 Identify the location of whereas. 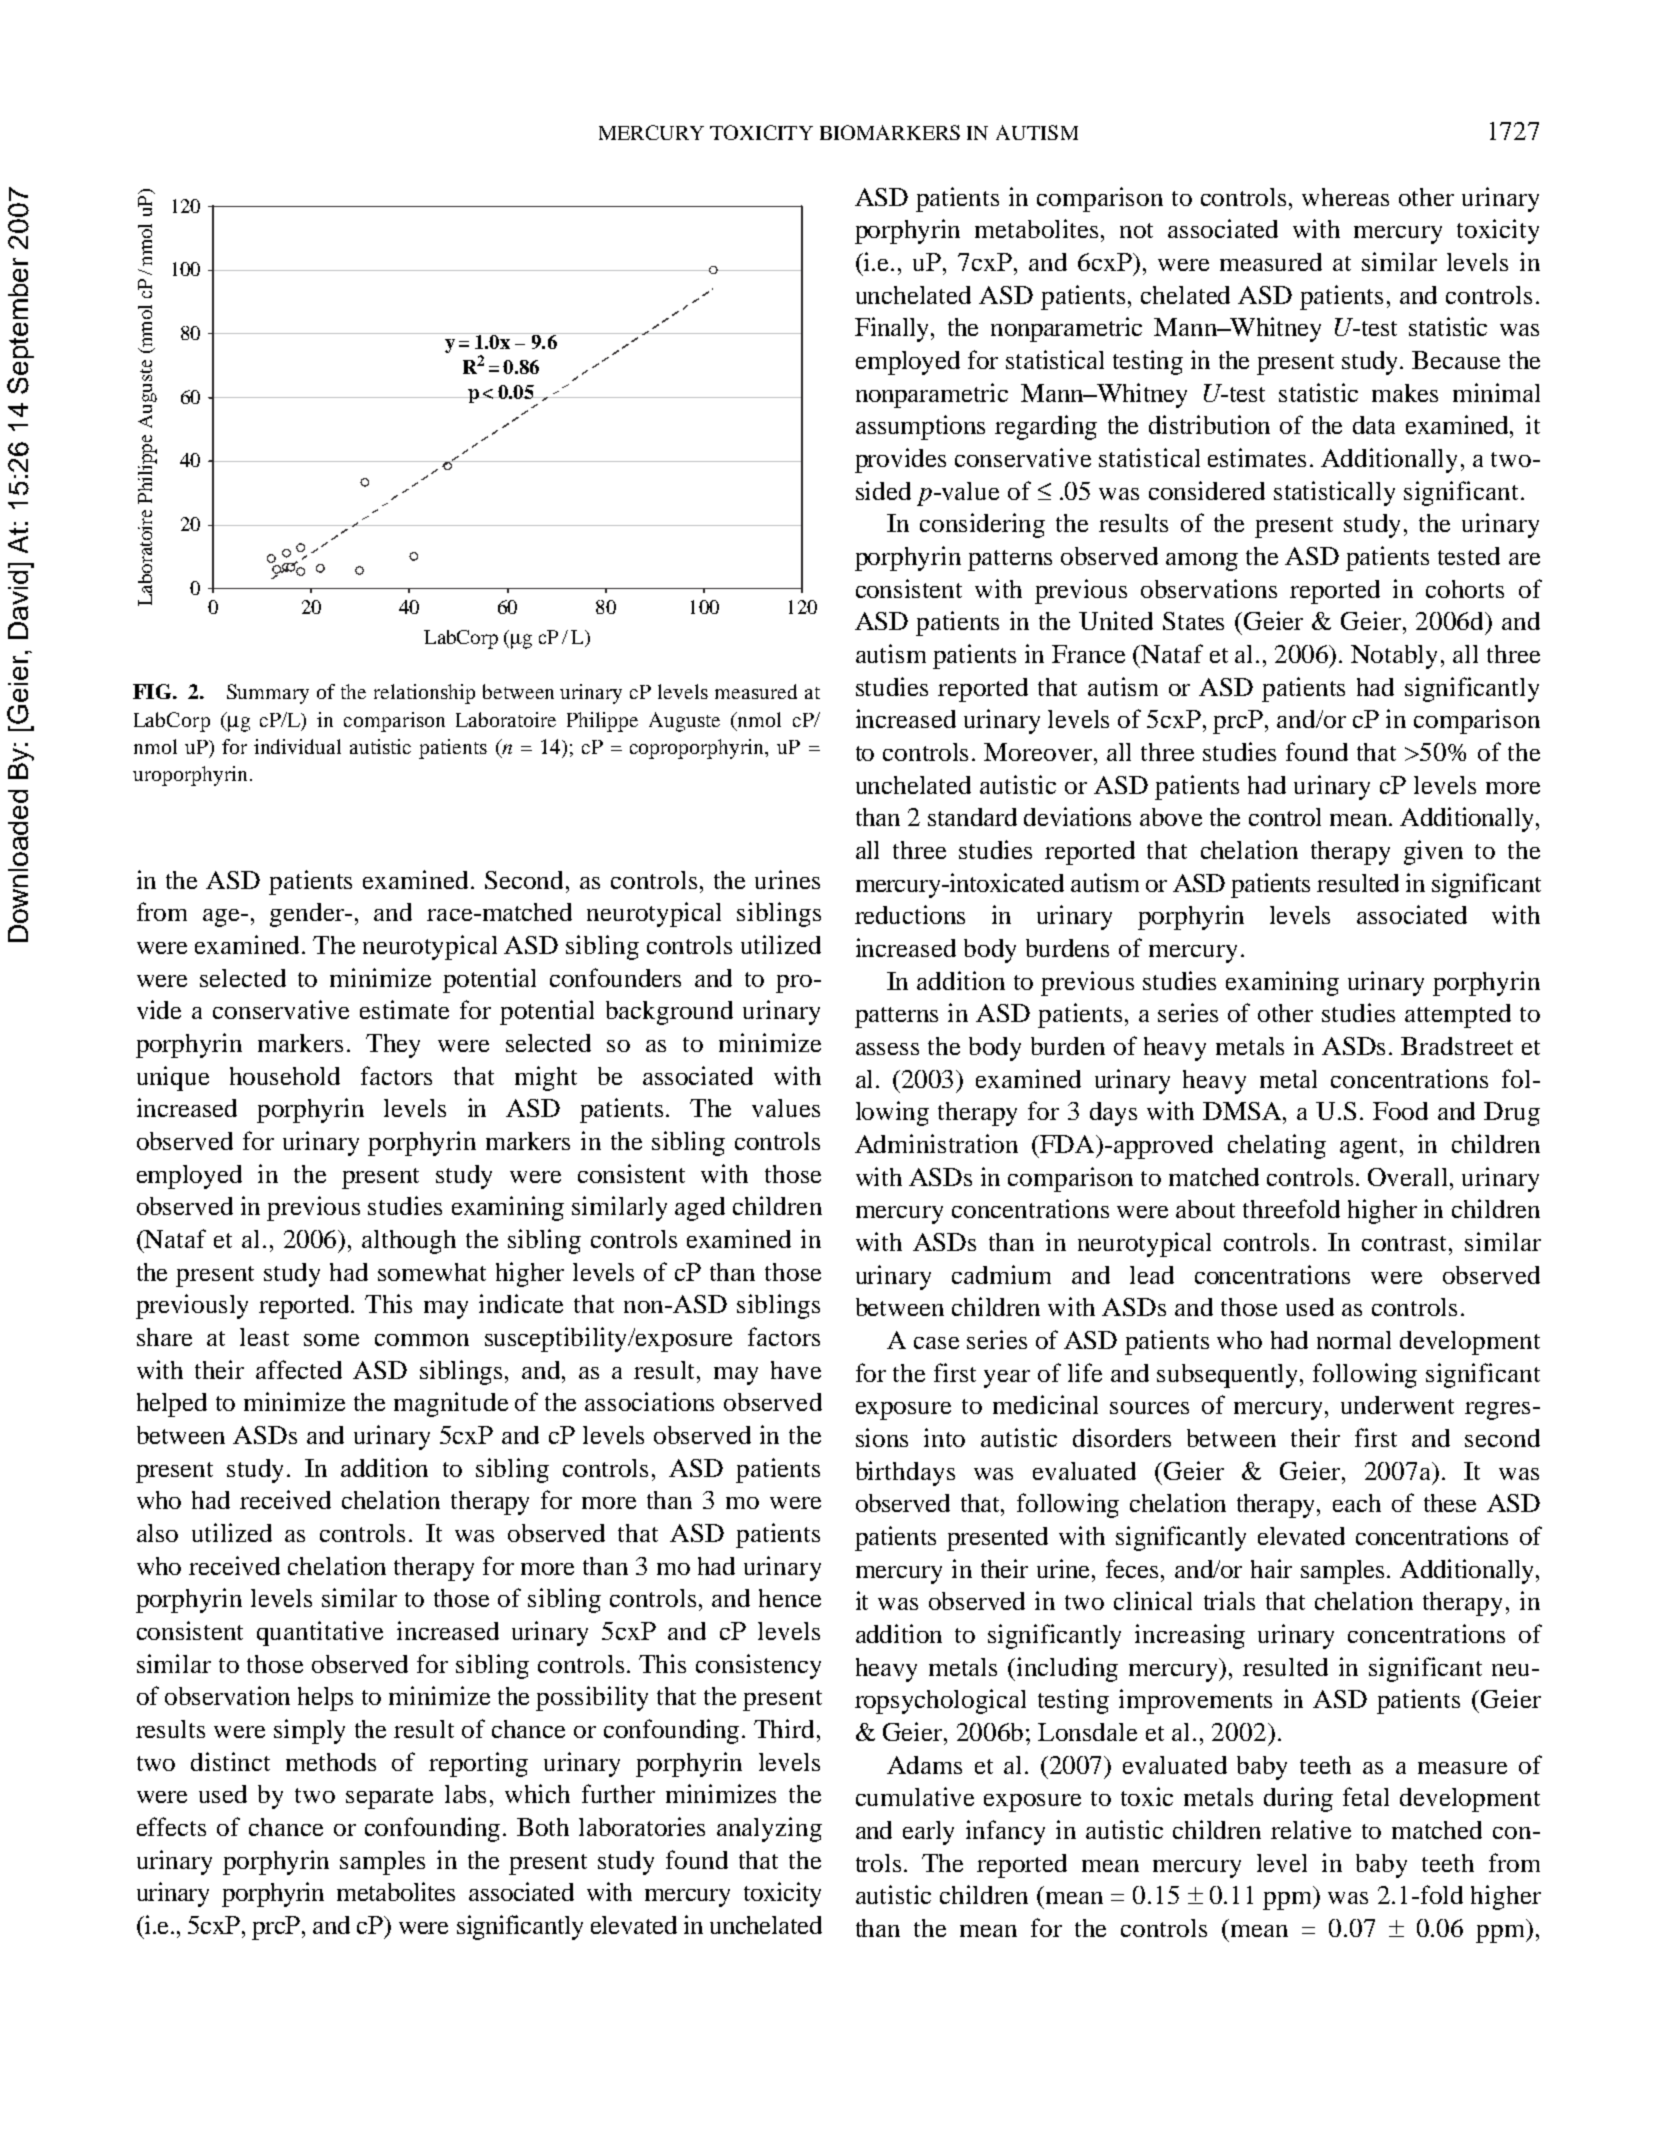
(1345, 197).
